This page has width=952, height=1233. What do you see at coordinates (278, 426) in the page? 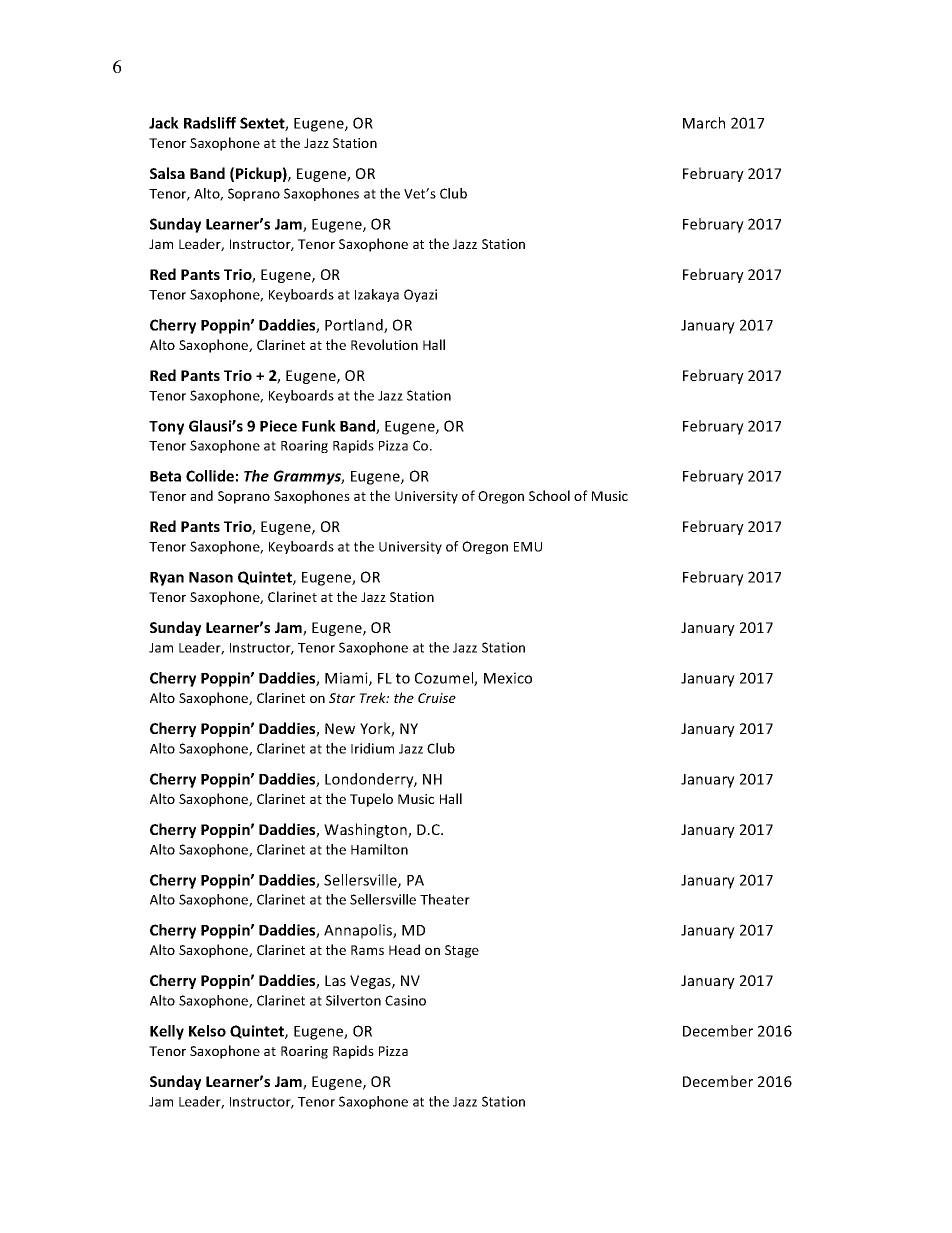
I see `Piece` at bounding box center [278, 426].
